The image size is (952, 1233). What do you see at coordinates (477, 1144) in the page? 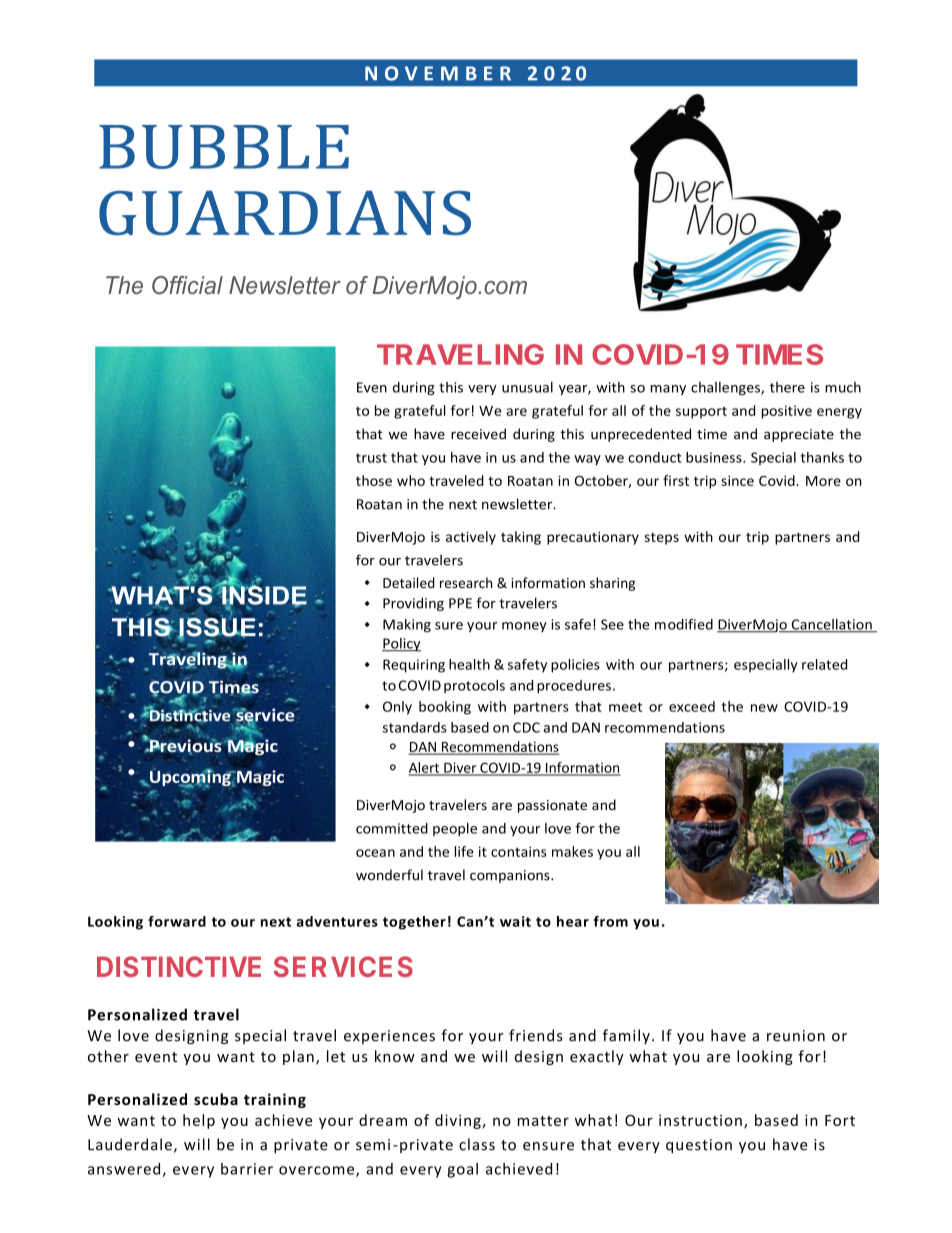
I see `class` at bounding box center [477, 1144].
